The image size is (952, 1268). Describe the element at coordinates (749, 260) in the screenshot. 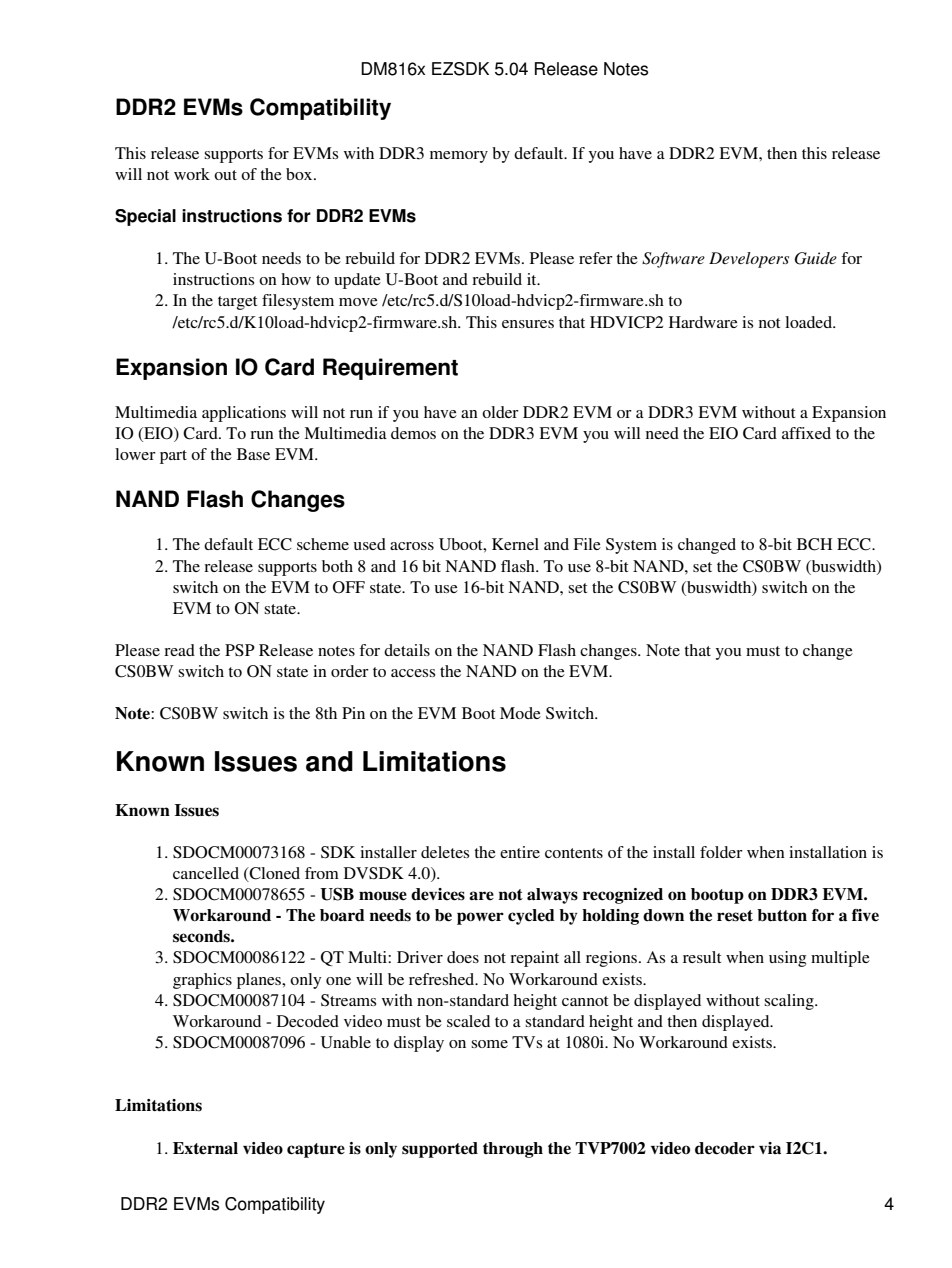

I see `Developers` at that location.
